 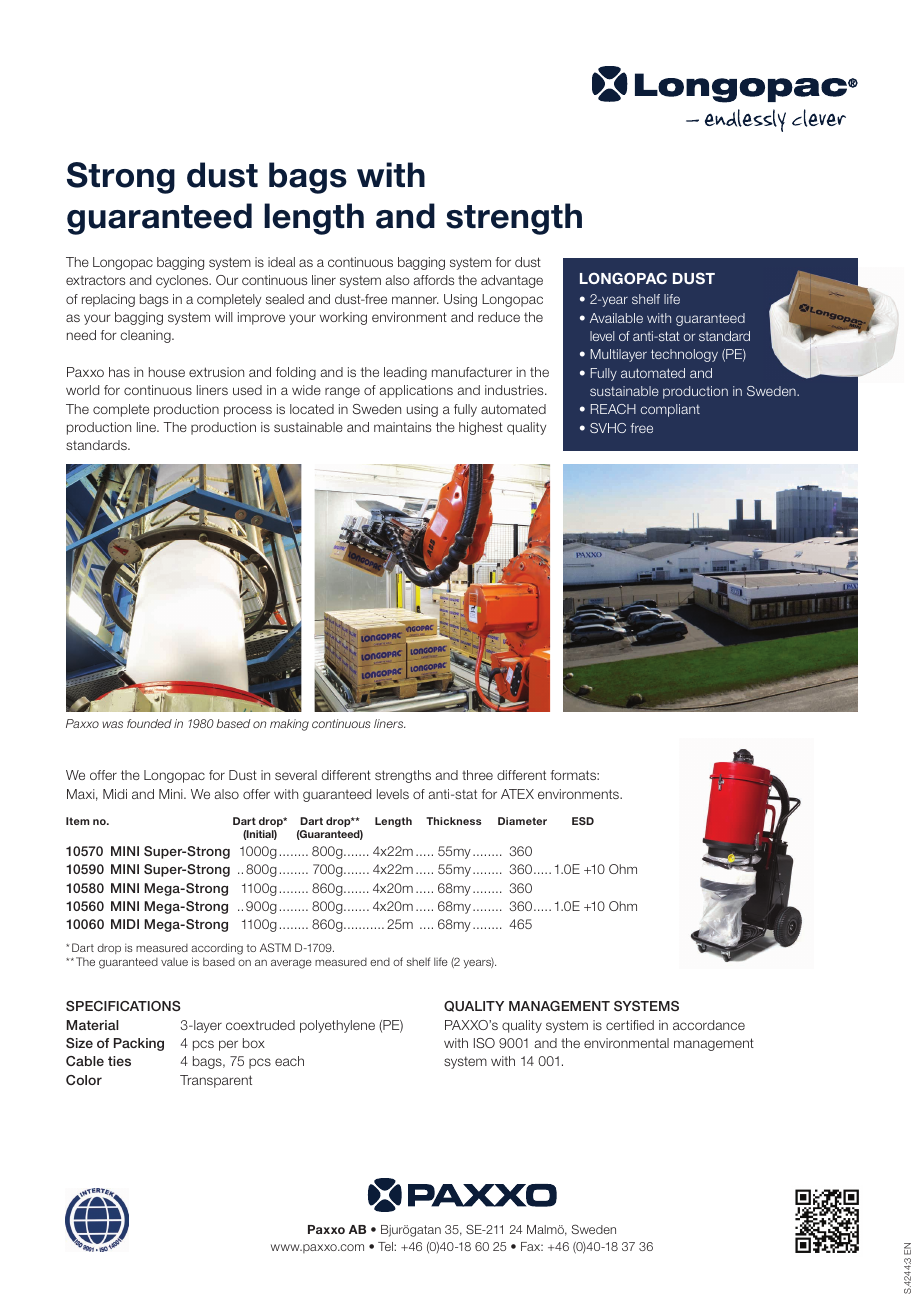 What do you see at coordinates (108, 300) in the document?
I see `replacing` at bounding box center [108, 300].
